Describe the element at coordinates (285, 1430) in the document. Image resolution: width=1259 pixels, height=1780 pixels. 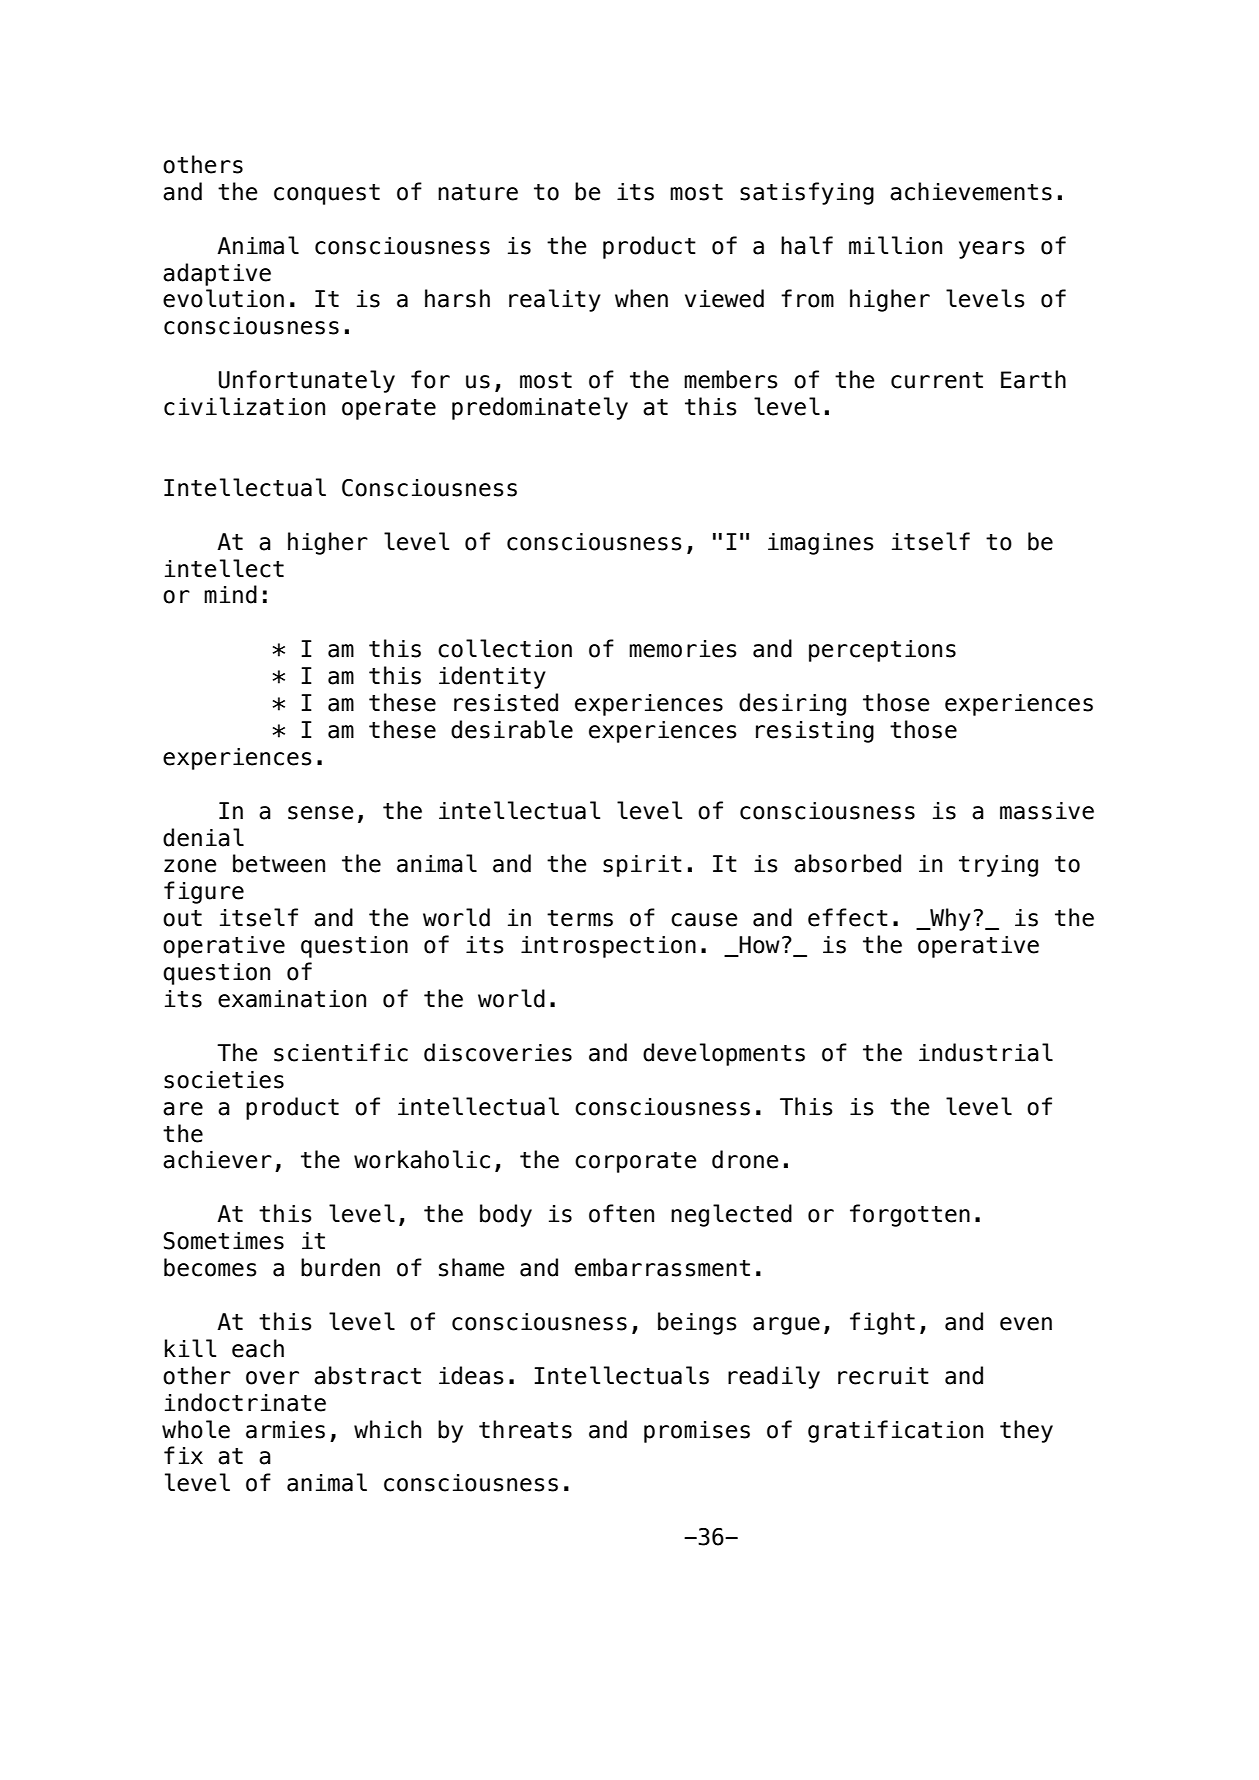
I see `armies` at that location.
